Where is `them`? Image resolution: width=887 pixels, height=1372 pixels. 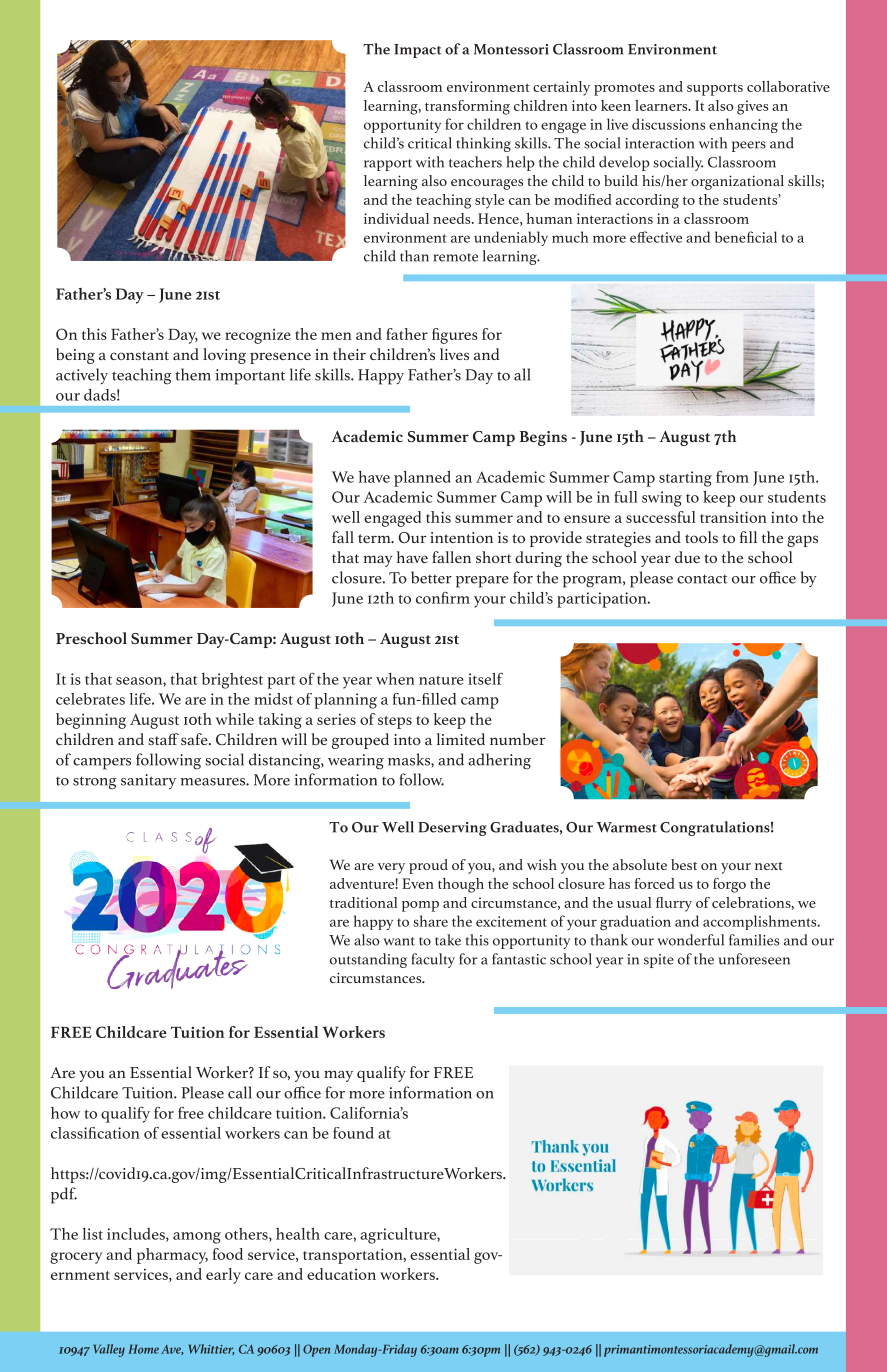
them is located at coordinates (193, 374).
